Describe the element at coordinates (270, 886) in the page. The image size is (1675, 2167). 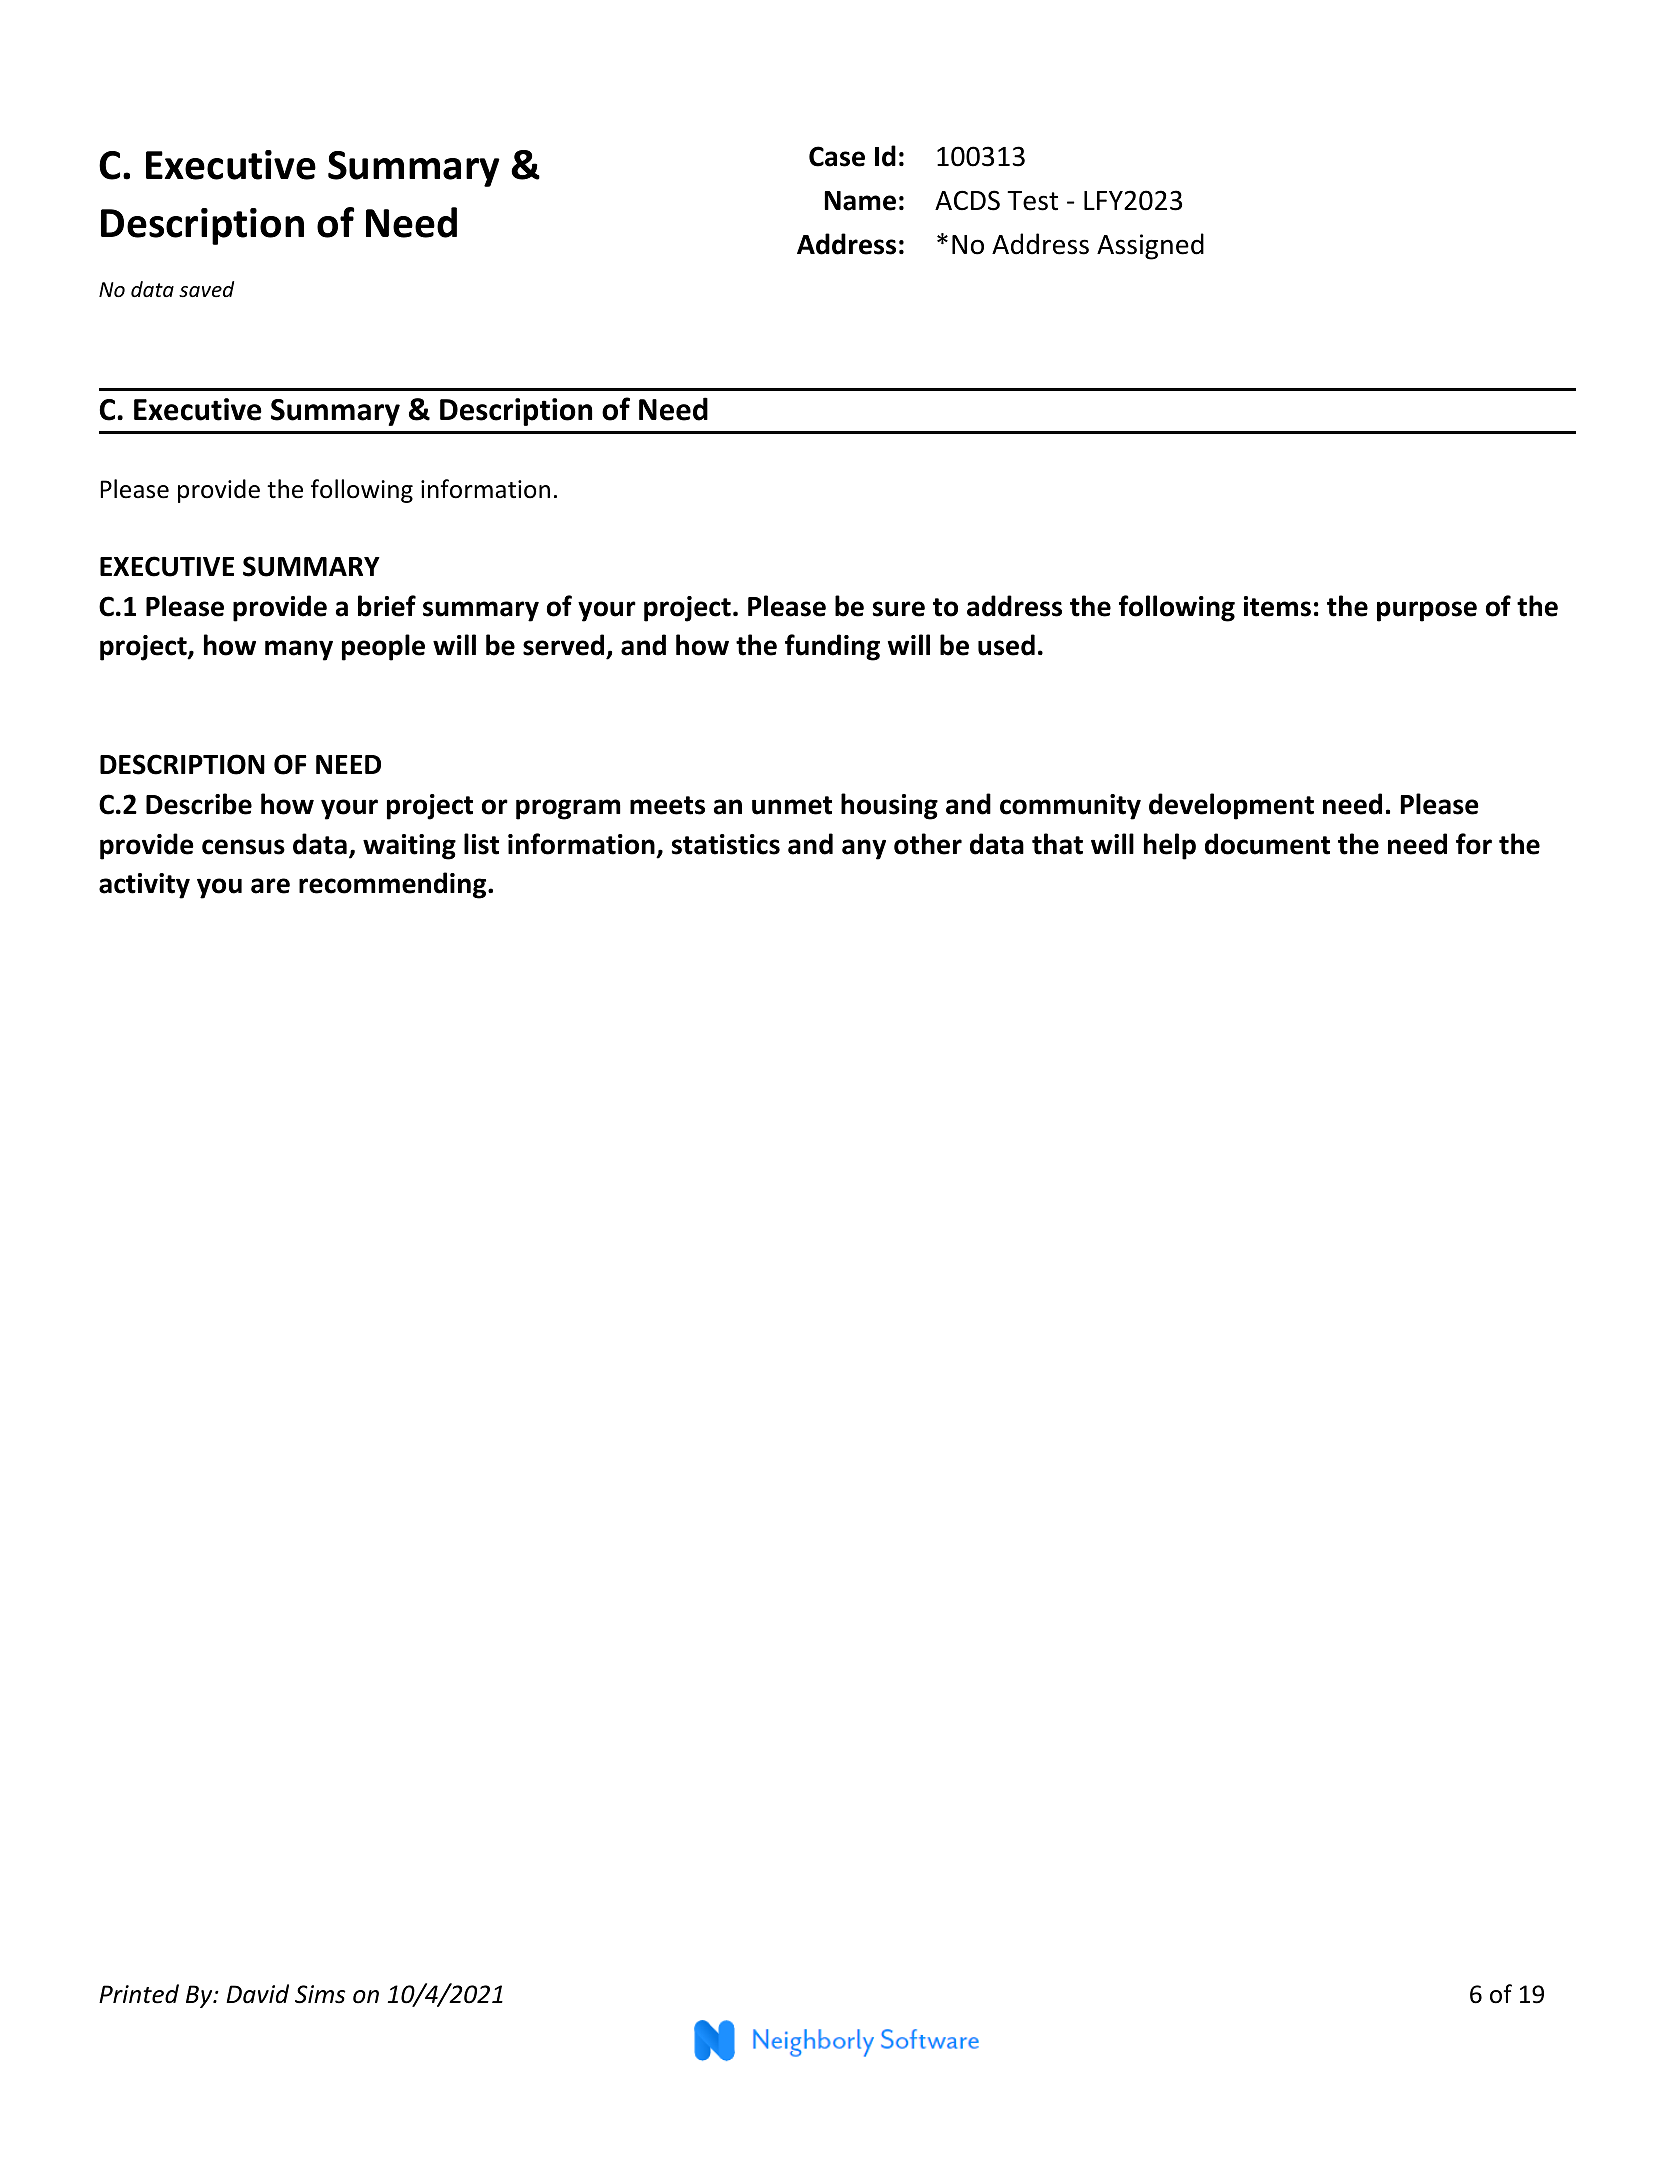
I see `are` at that location.
